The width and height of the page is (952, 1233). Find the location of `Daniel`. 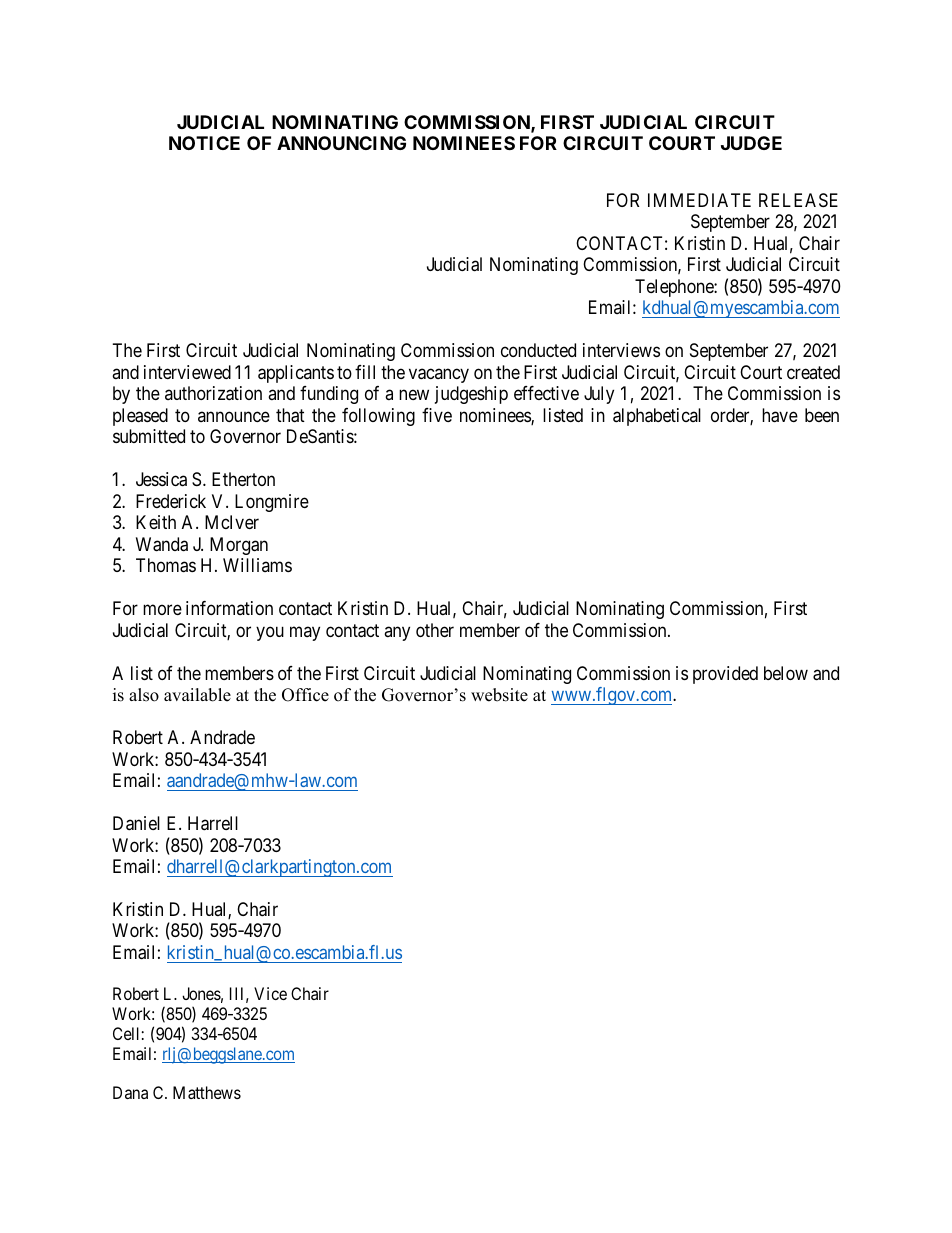

Daniel is located at coordinates (136, 823).
